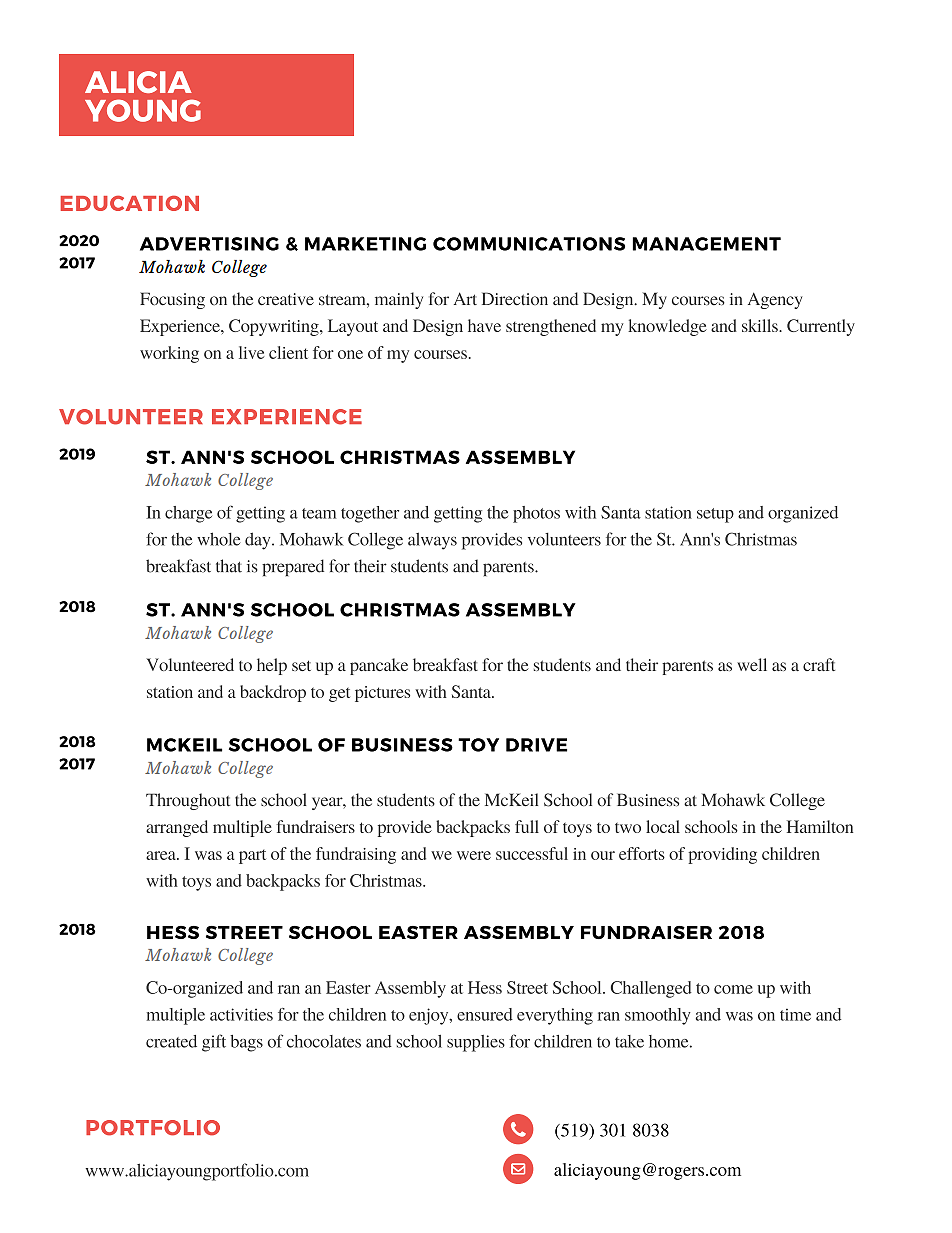  I want to click on well, so click(752, 664).
